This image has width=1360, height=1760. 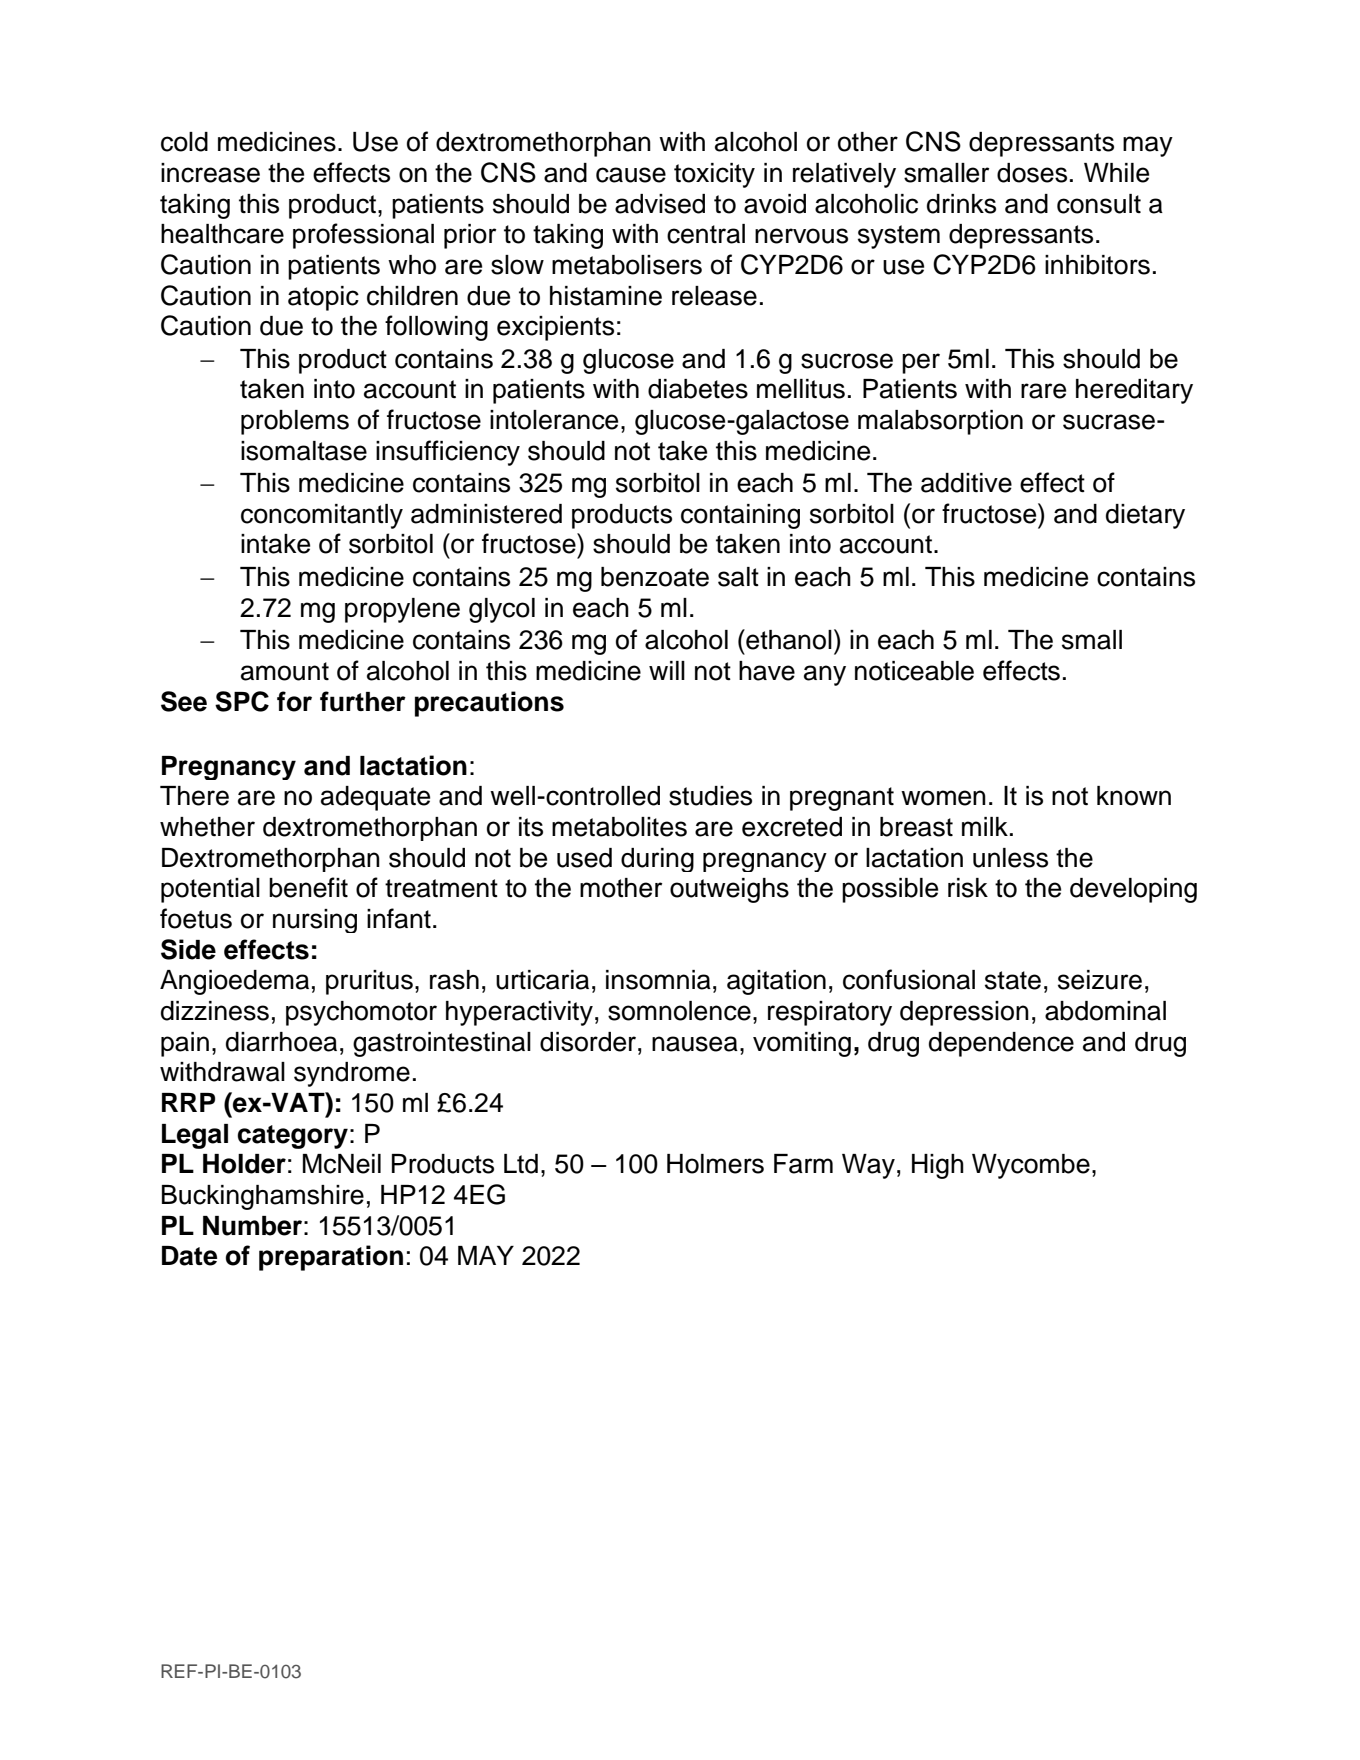 What do you see at coordinates (281, 1042) in the image?
I see `diarrhoea` at bounding box center [281, 1042].
